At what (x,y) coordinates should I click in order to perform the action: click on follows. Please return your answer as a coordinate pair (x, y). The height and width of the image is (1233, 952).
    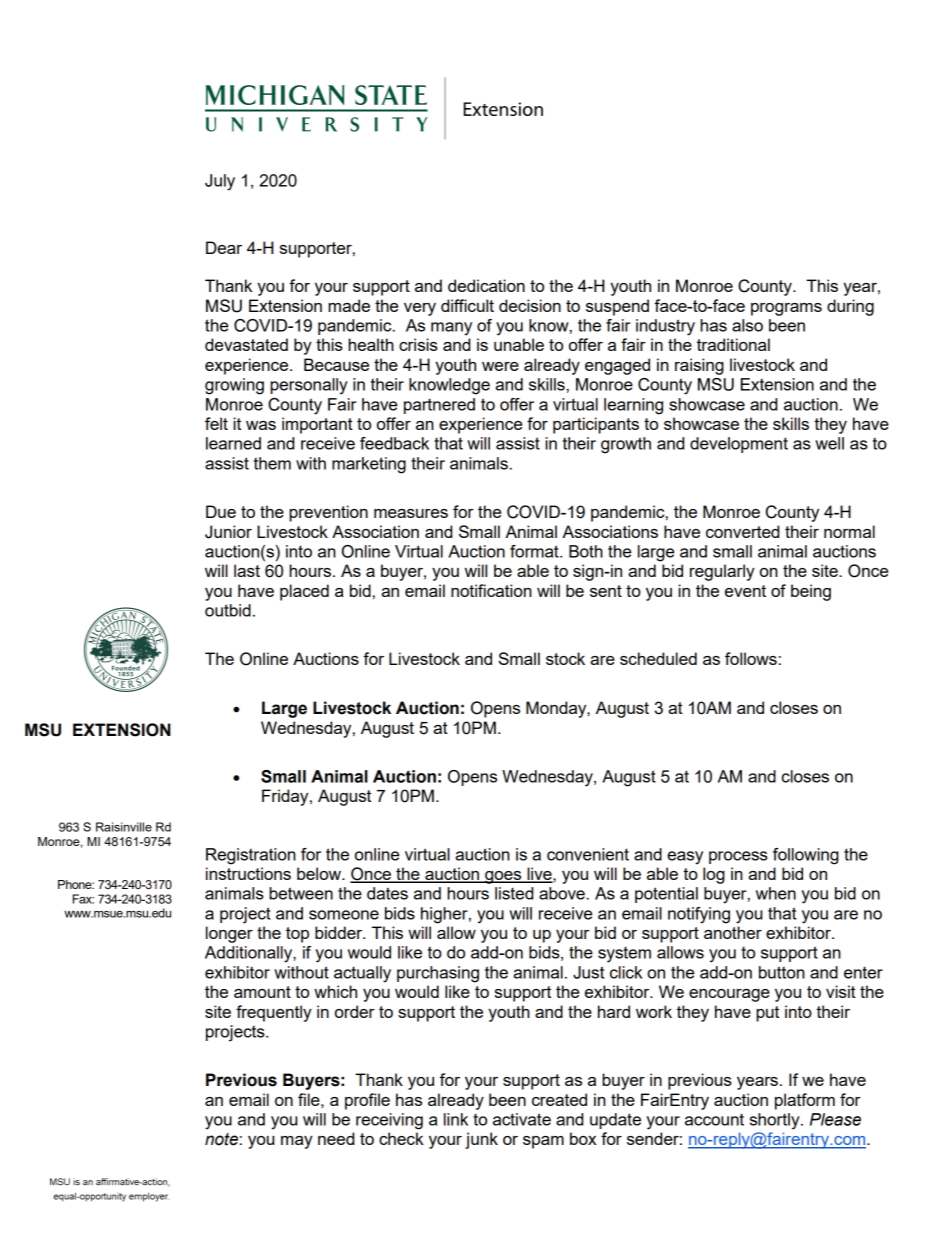
    Looking at the image, I should click on (751, 658).
